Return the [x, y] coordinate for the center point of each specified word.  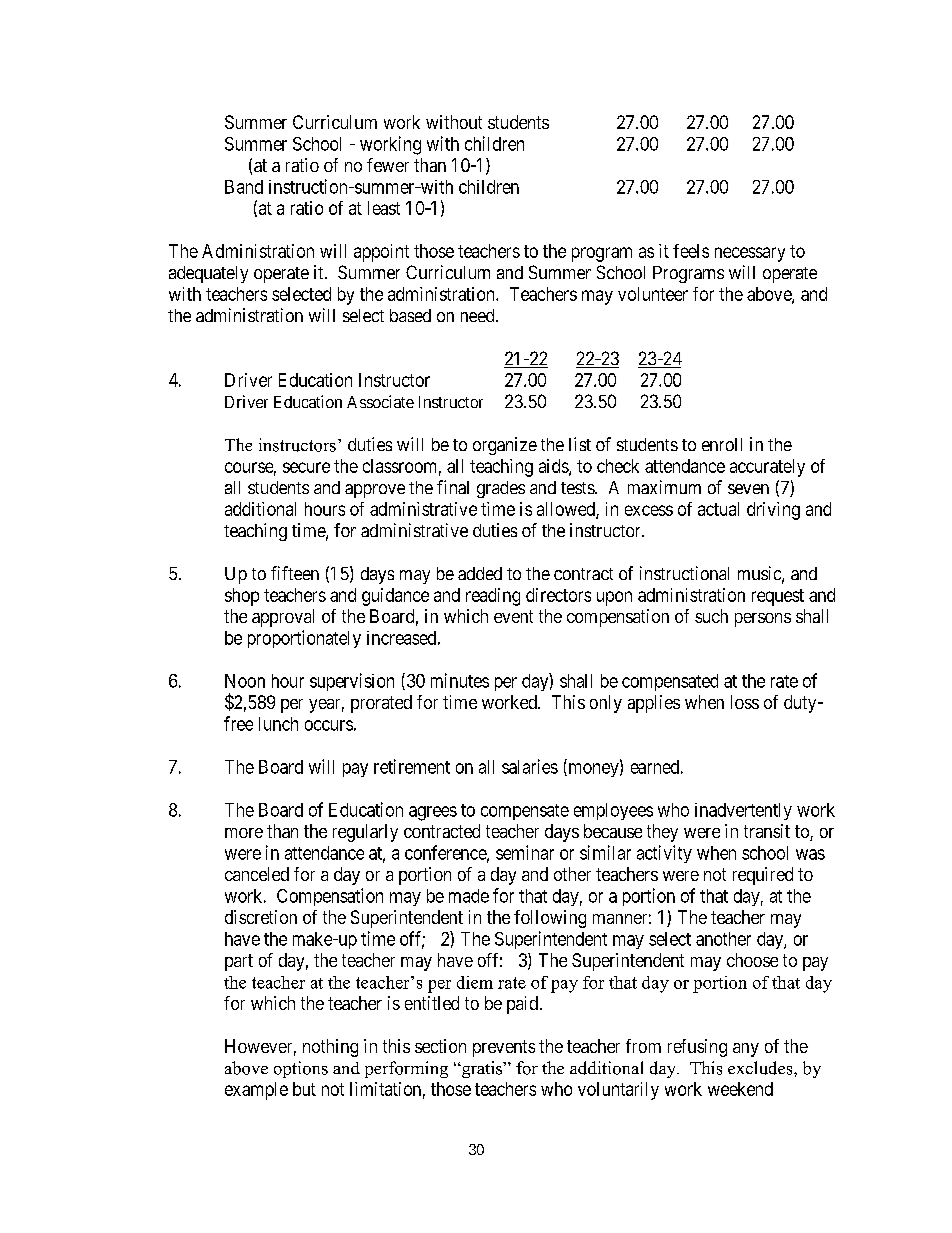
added [480, 573]
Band [244, 187]
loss [745, 702]
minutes [460, 680]
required [763, 876]
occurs [329, 725]
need [479, 315]
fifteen [295, 573]
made [469, 896]
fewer [388, 165]
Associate [380, 401]
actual [718, 509]
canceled [257, 874]
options [301, 1069]
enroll [722, 444]
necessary [750, 254]
